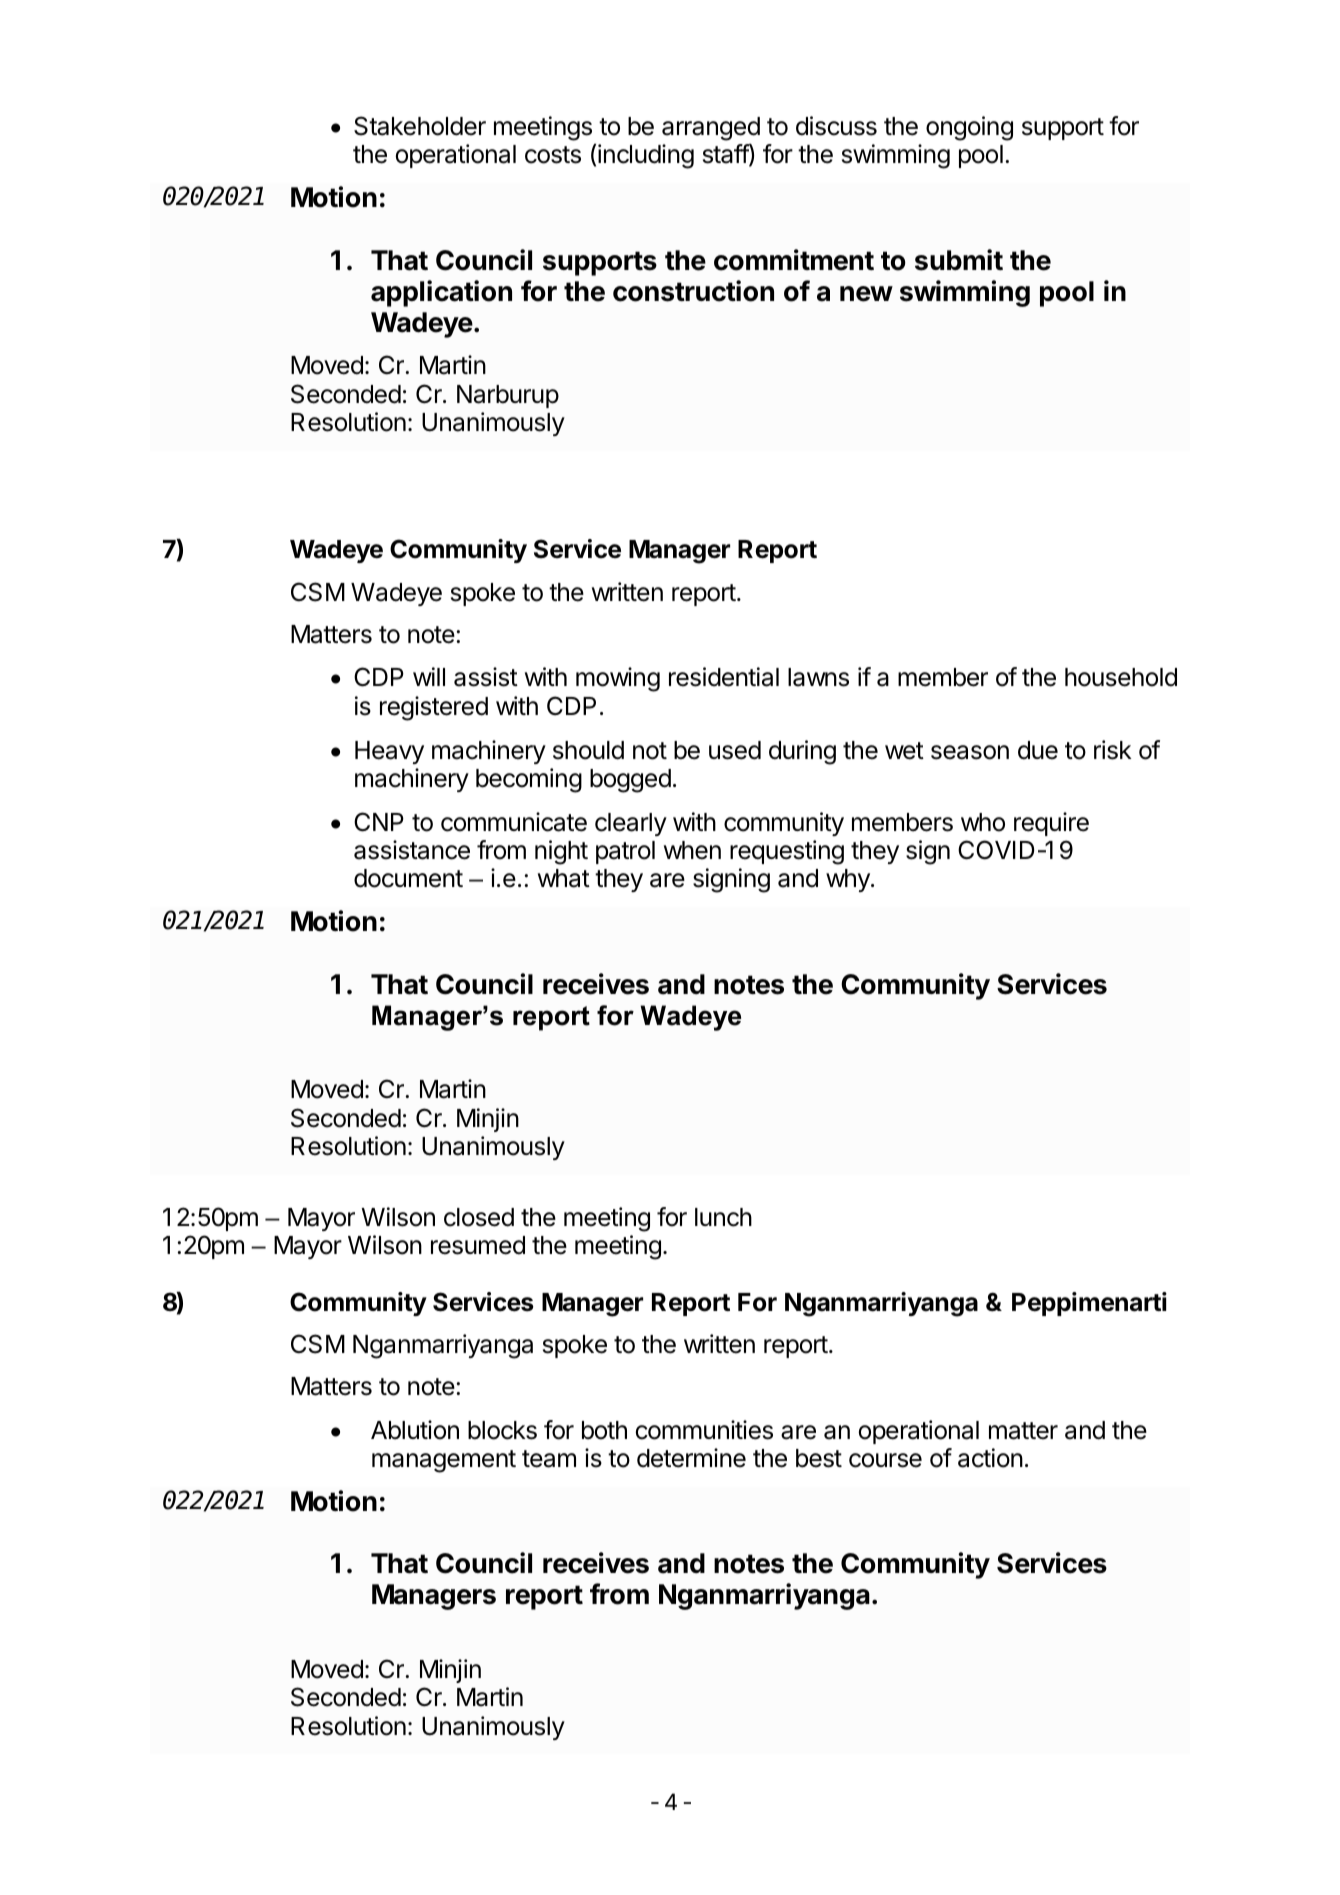 This screenshot has height=1895, width=1340. Describe the element at coordinates (969, 128) in the screenshot. I see `ongoing` at that location.
